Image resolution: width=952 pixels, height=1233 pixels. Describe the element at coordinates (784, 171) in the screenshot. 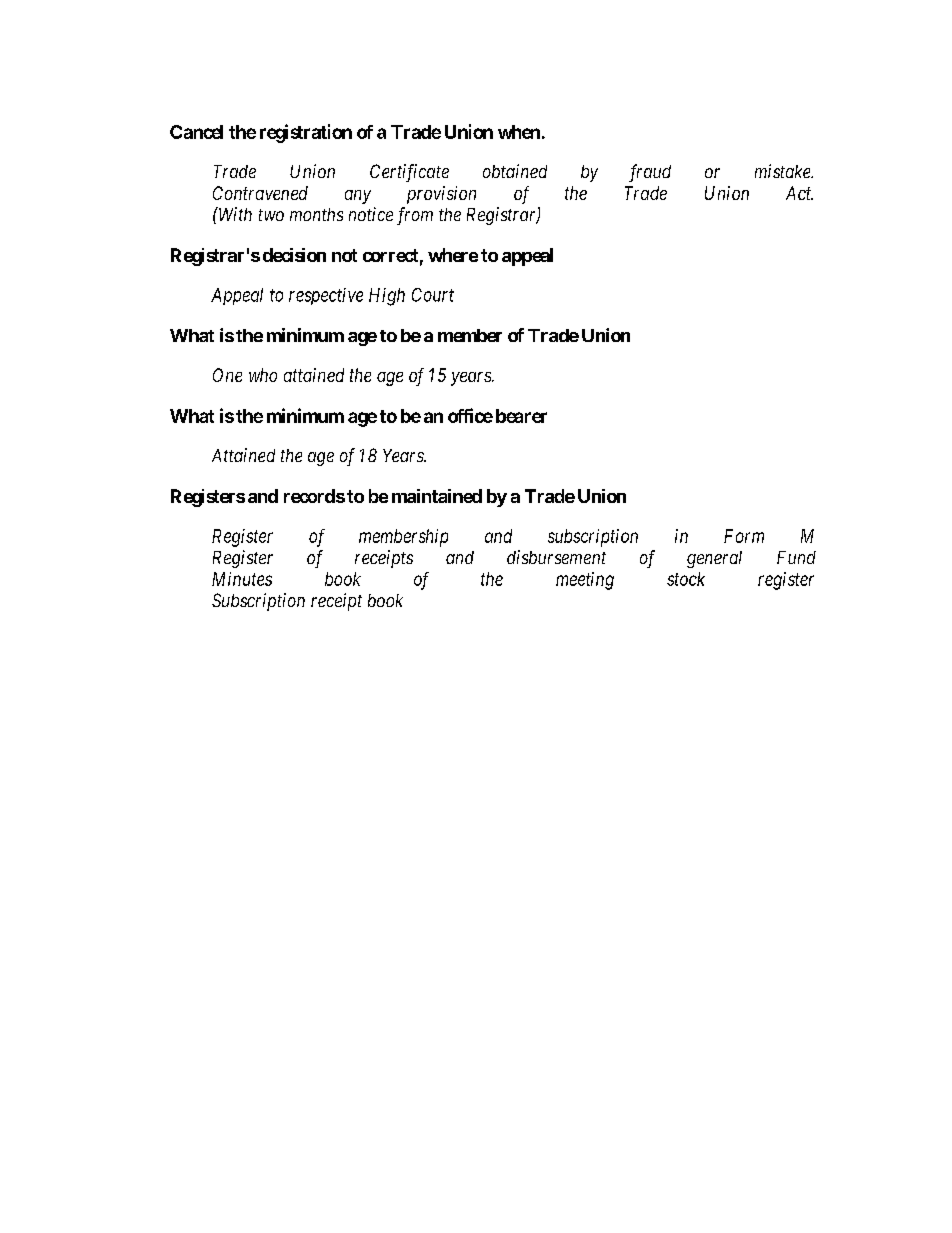

I see `mistake` at that location.
